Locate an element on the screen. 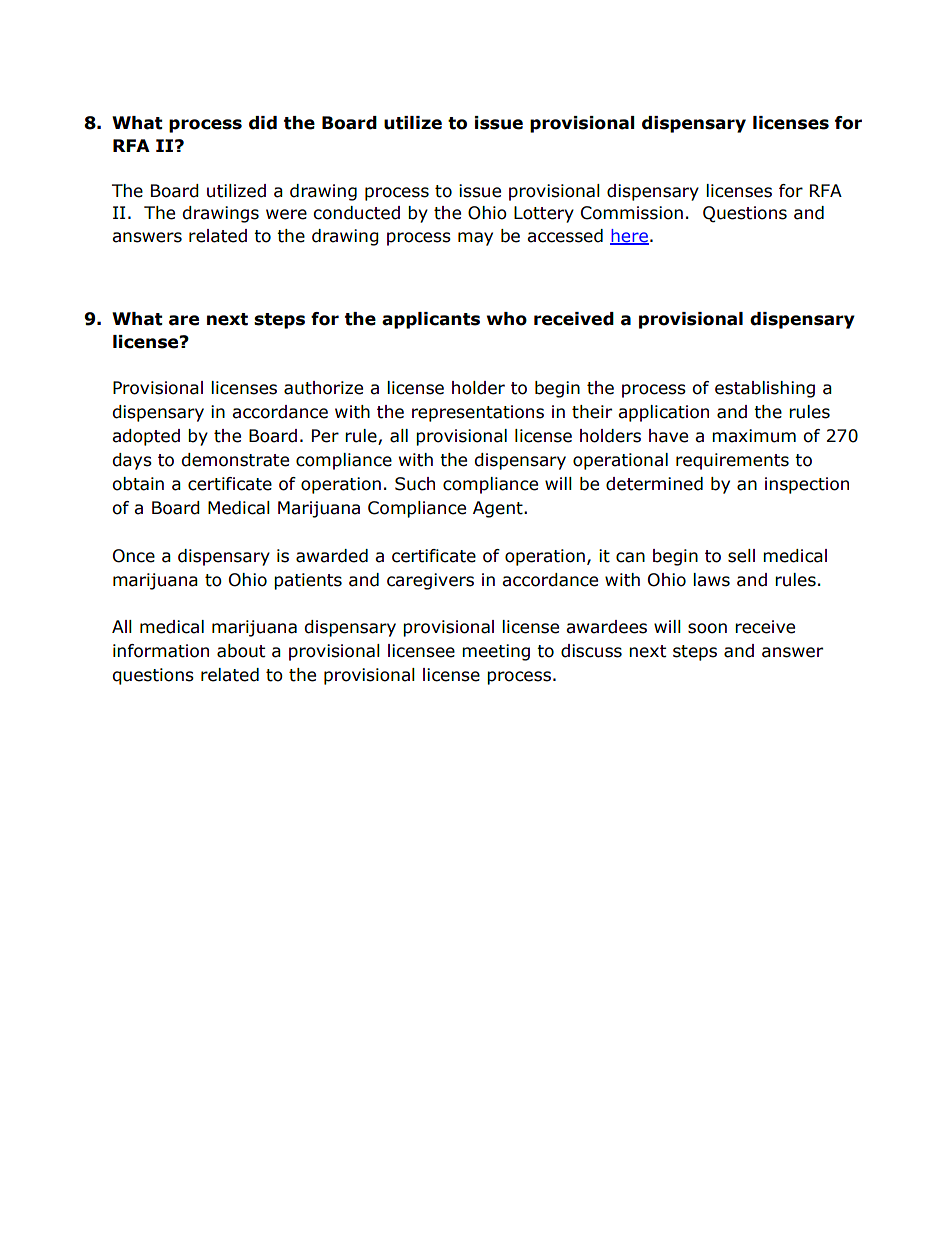 The height and width of the screenshot is (1233, 952). here is located at coordinates (629, 236).
